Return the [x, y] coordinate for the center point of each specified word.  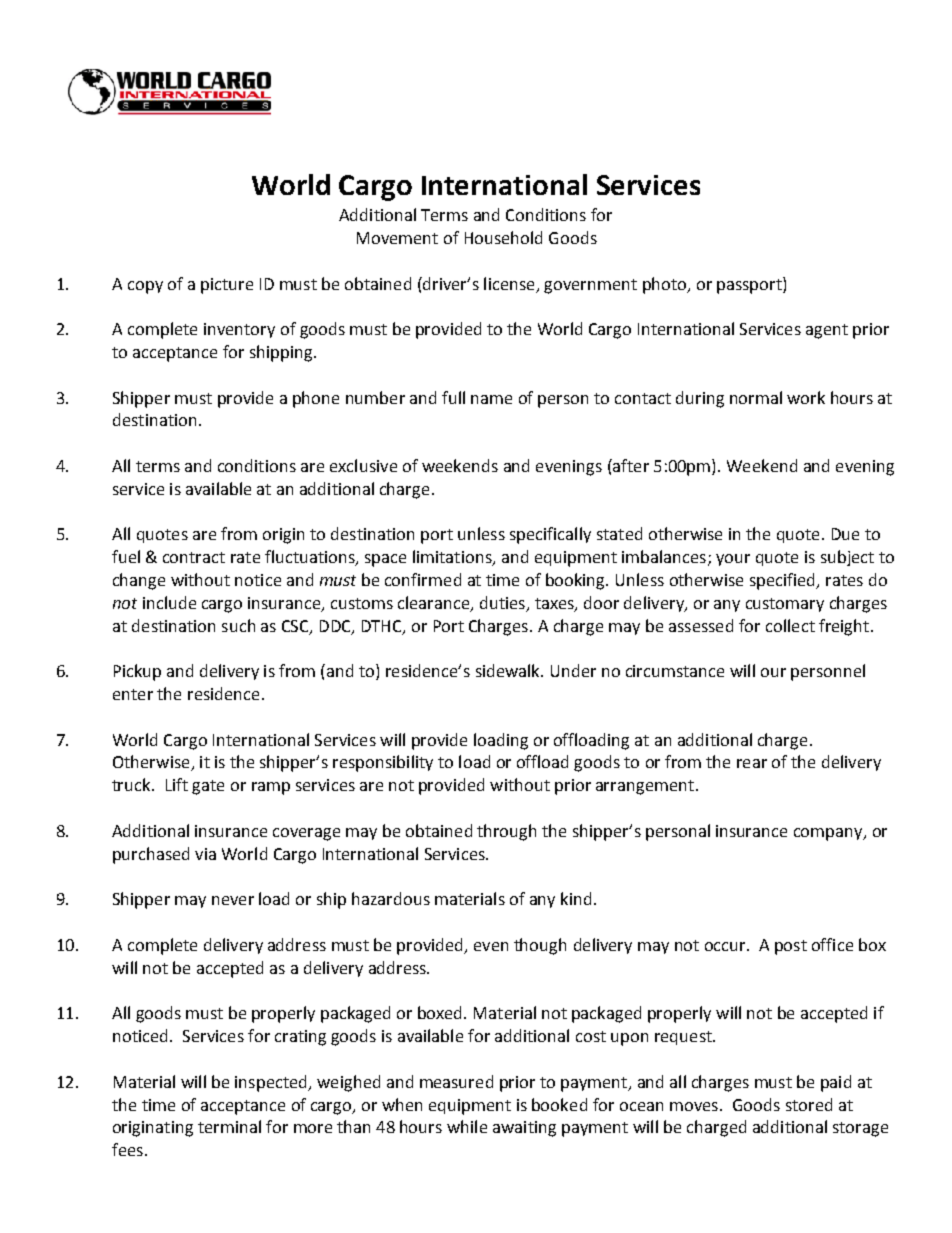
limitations [453, 558]
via [205, 854]
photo [666, 285]
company [829, 834]
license [509, 283]
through [506, 832]
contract [194, 557]
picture [227, 286]
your [733, 560]
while [467, 1126]
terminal [229, 1126]
